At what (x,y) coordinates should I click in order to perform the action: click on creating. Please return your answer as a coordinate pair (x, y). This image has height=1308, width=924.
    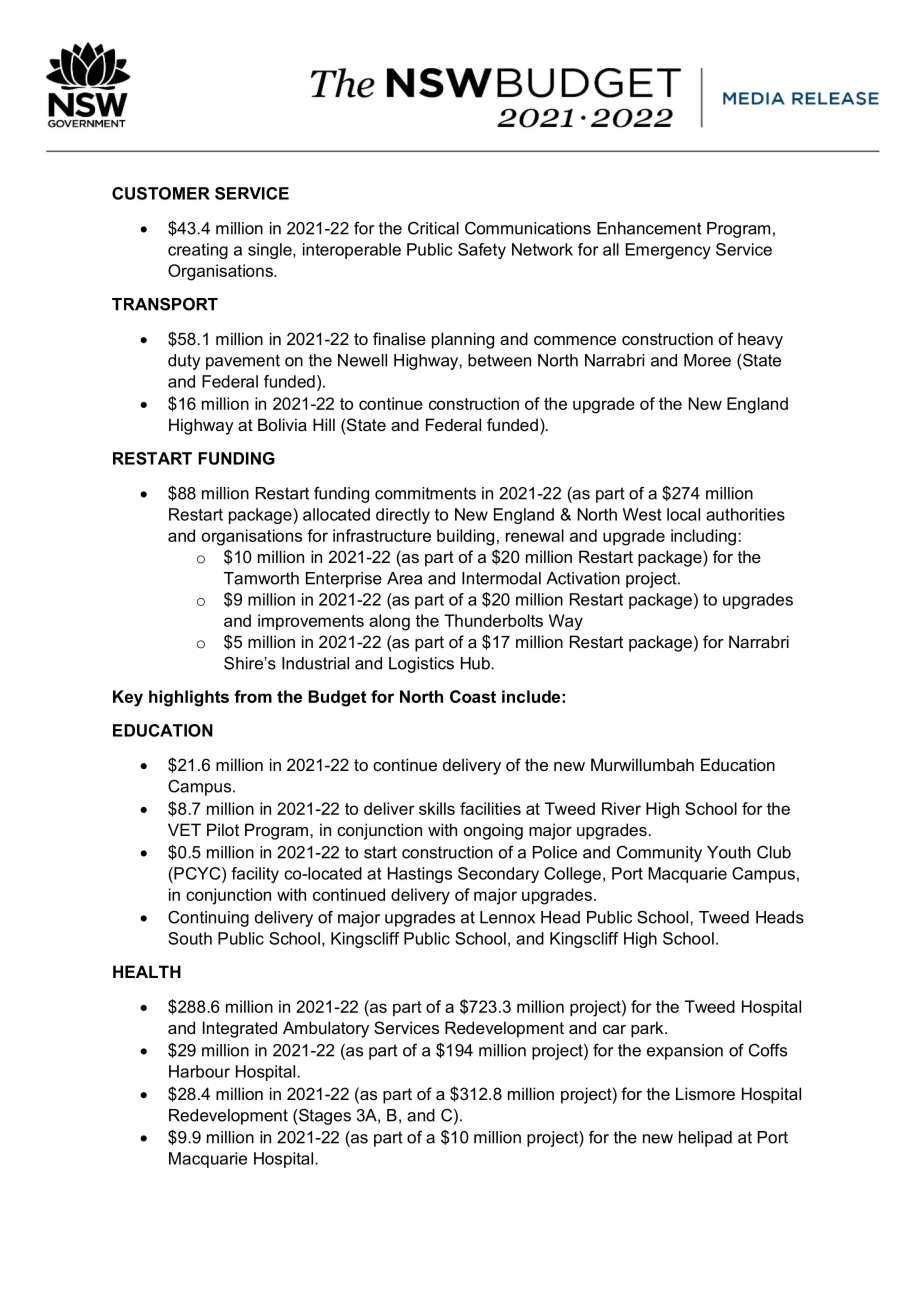
    Looking at the image, I should click on (198, 251).
